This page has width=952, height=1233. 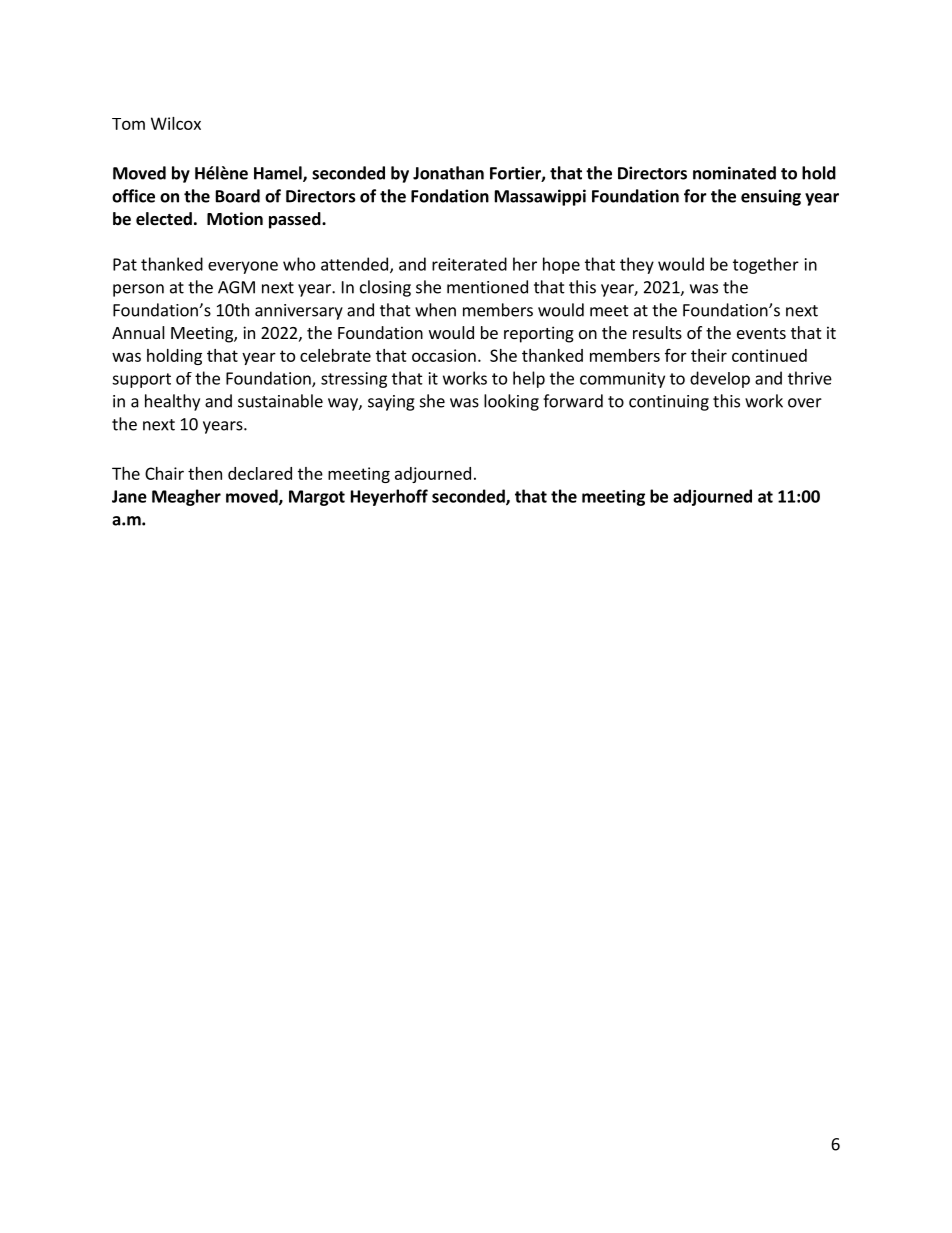 What do you see at coordinates (205, 473) in the page?
I see `then` at bounding box center [205, 473].
